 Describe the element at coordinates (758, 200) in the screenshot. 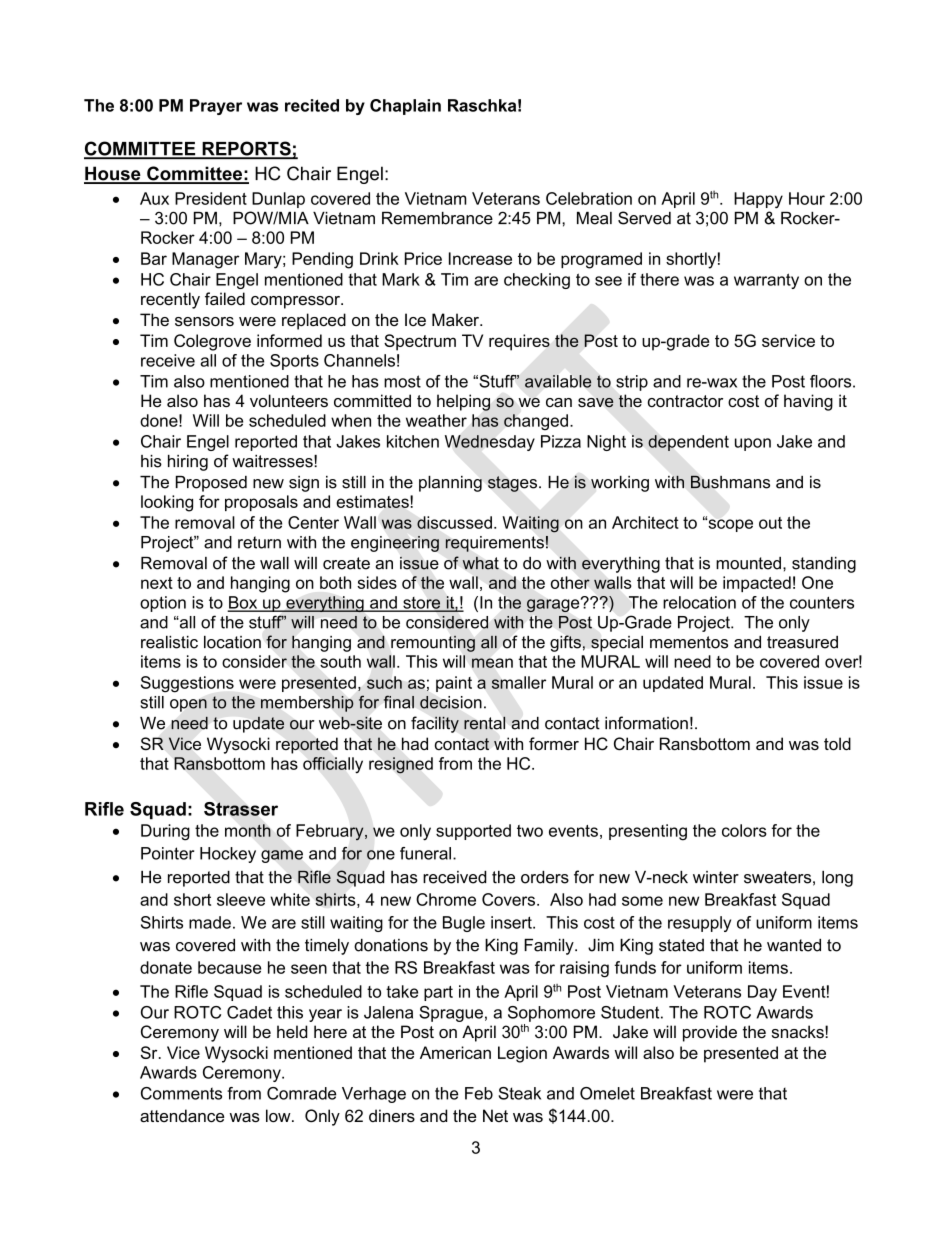

I see `Happy` at that location.
